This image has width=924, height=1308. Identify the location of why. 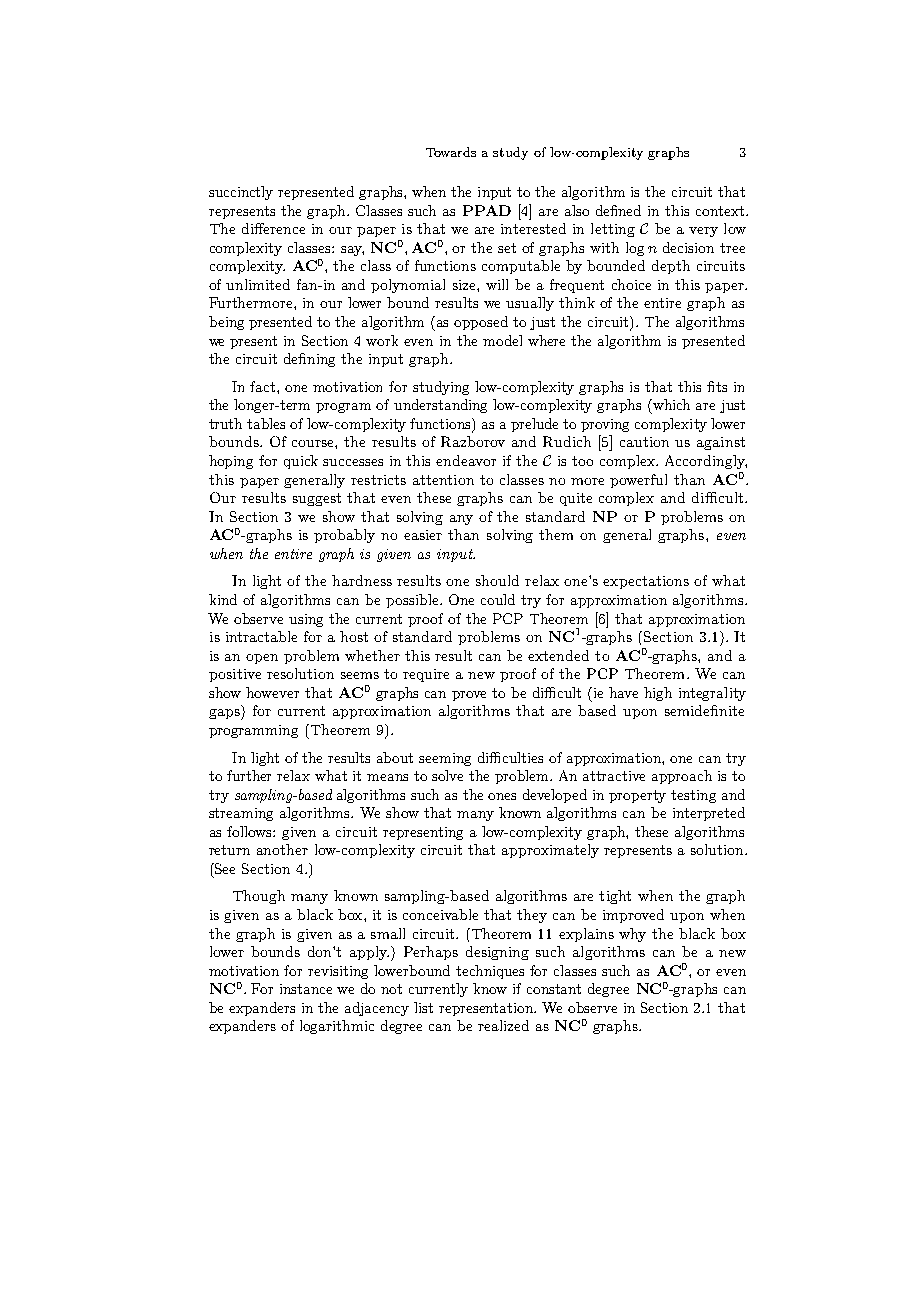
(632, 935).
